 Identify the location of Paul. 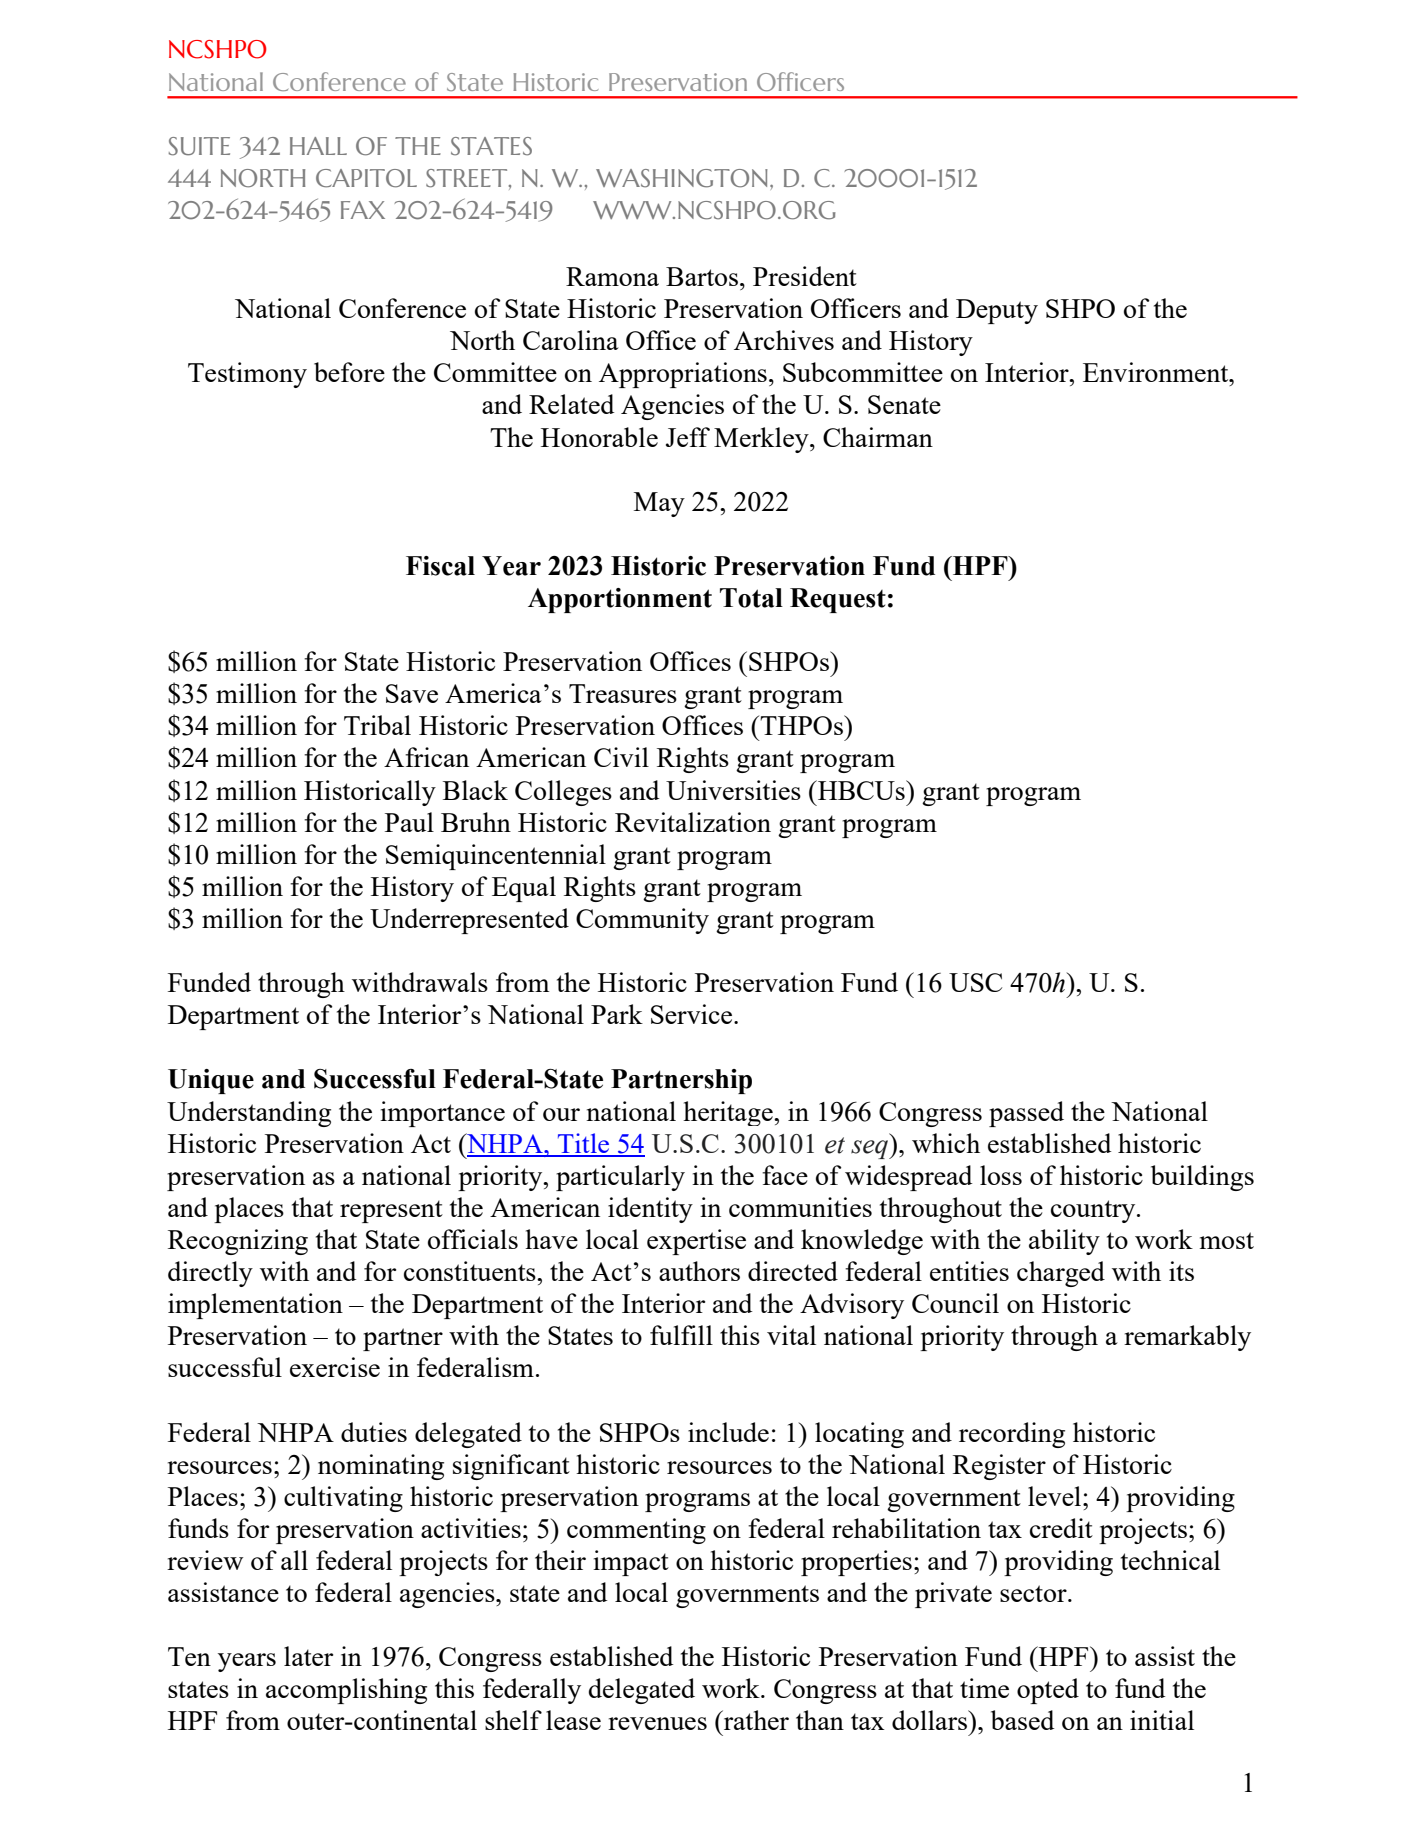
(409, 822).
